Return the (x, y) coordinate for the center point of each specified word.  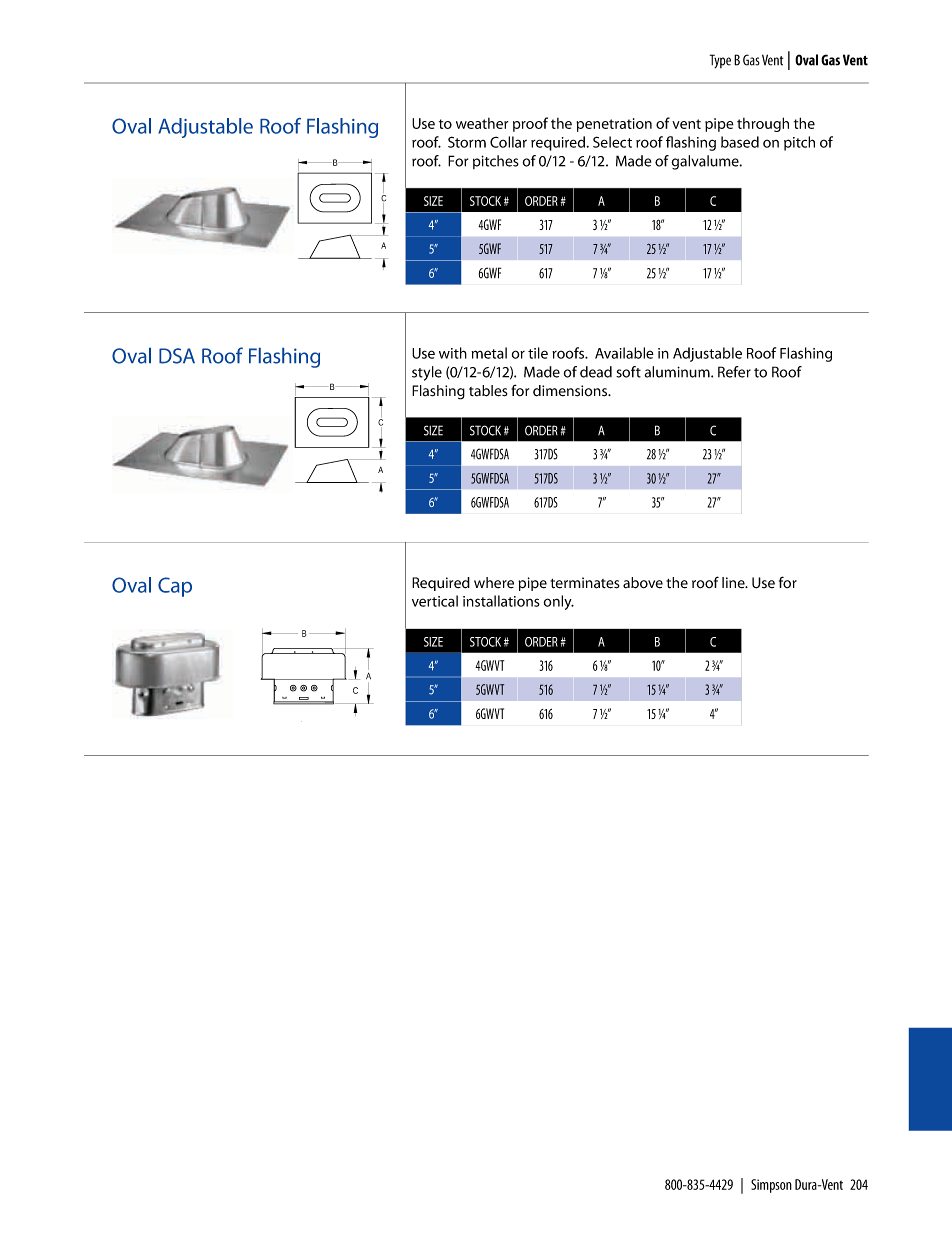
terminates (585, 583)
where (494, 583)
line (734, 583)
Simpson (771, 1186)
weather (482, 123)
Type (720, 61)
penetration (614, 125)
